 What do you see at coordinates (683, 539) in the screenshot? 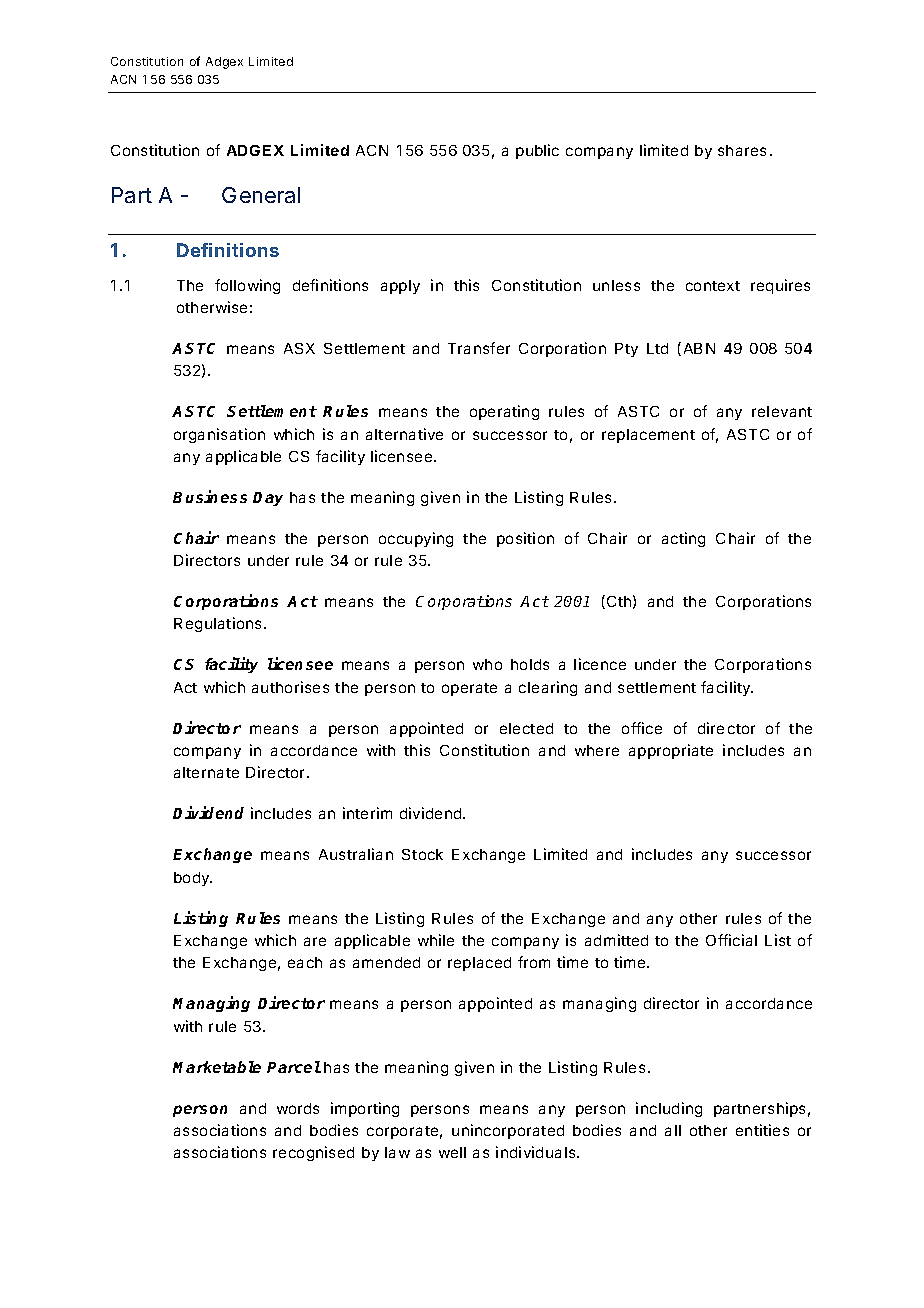
I see `acting` at bounding box center [683, 539].
